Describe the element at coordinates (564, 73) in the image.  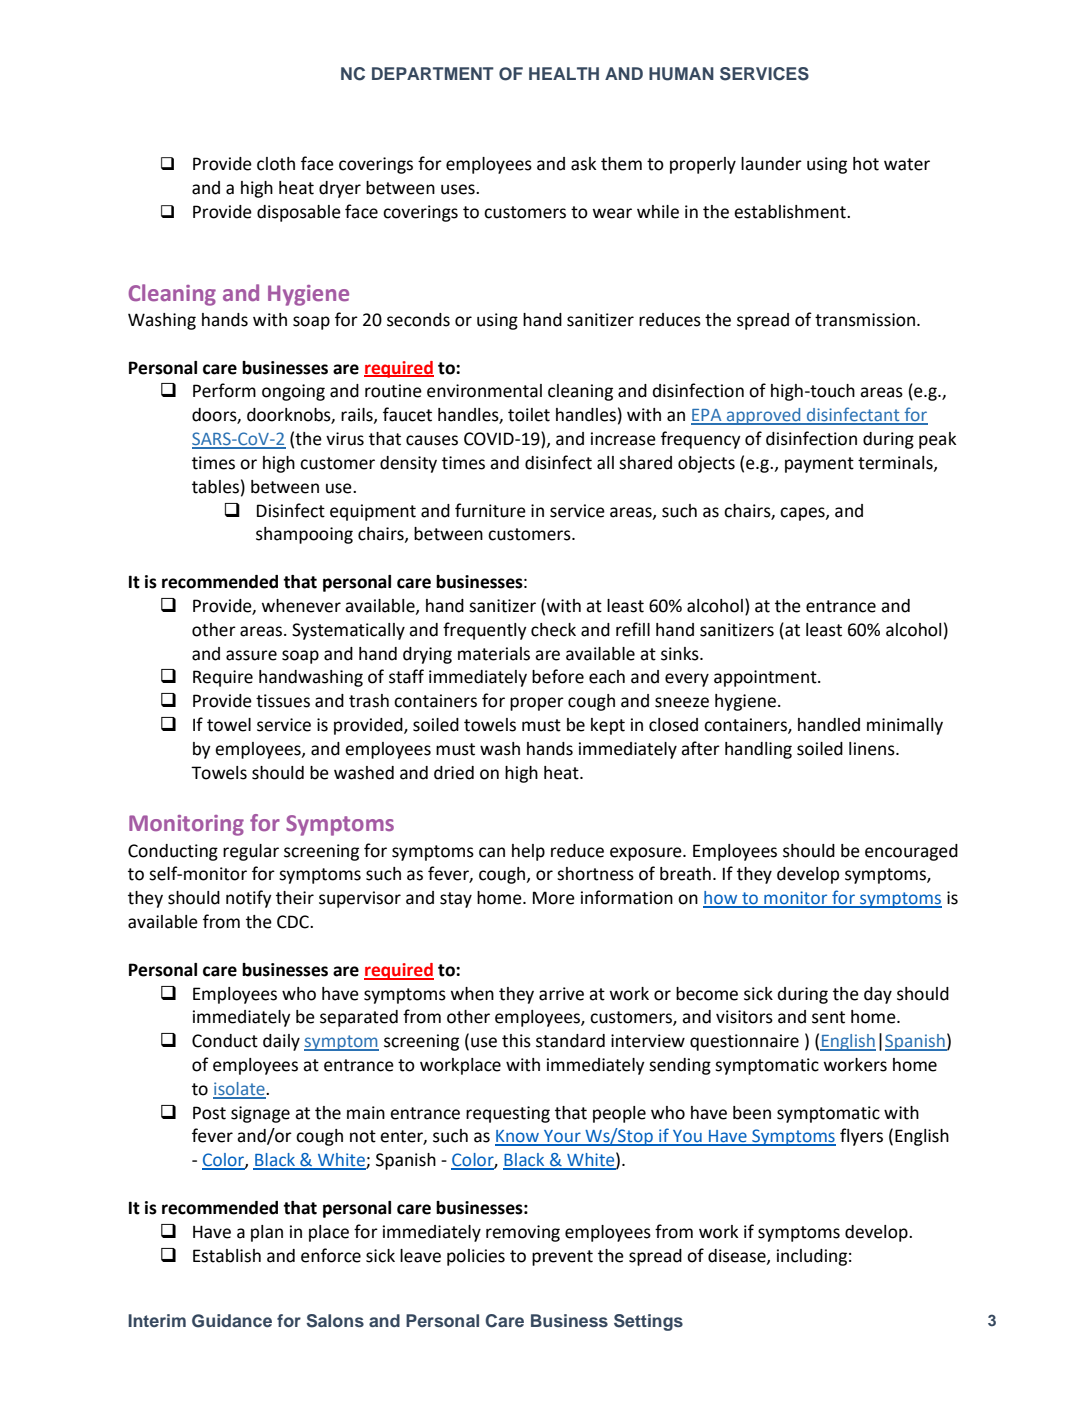
I see `HEALTH` at that location.
